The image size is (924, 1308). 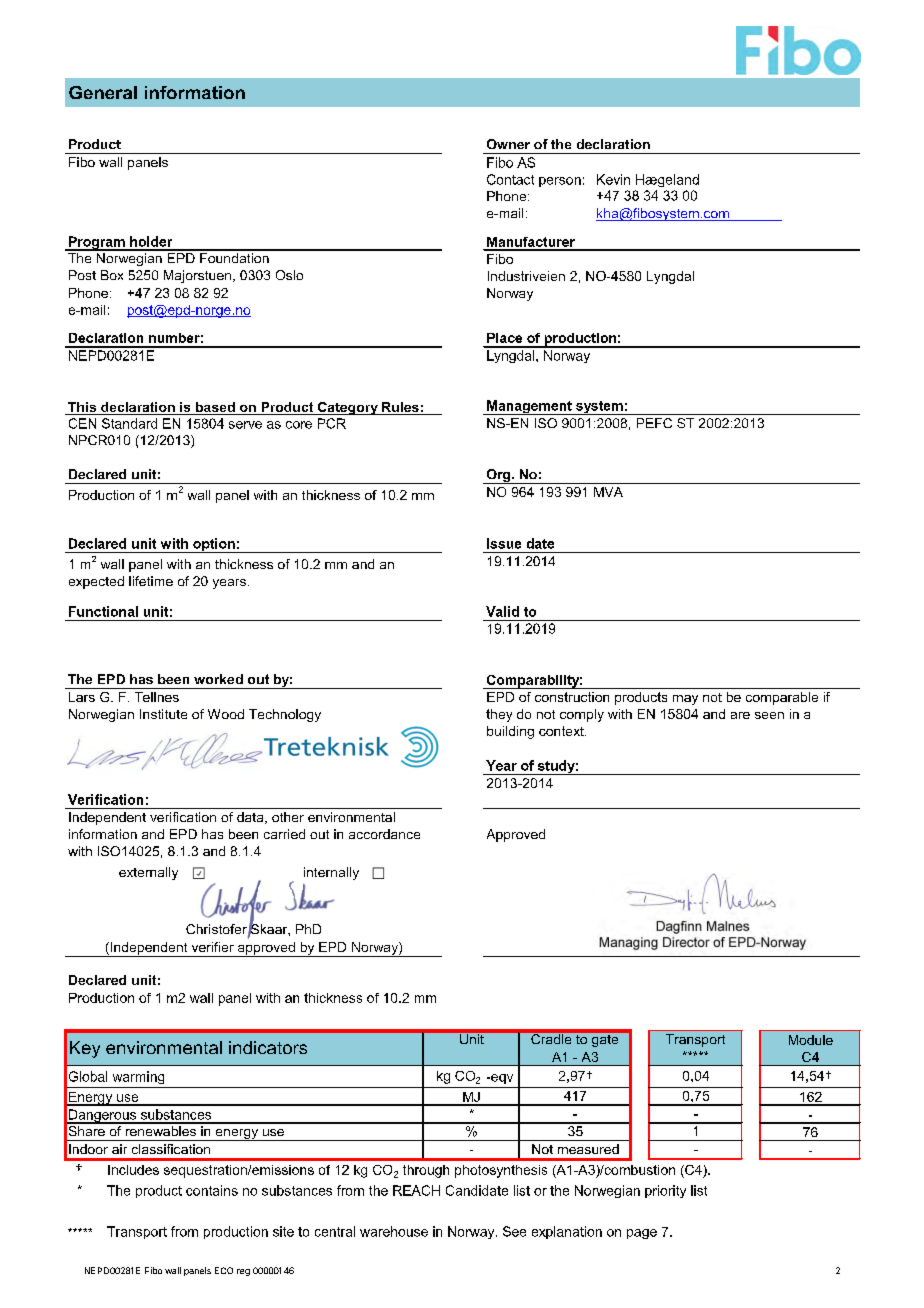 What do you see at coordinates (103, 92) in the screenshot?
I see `General` at bounding box center [103, 92].
